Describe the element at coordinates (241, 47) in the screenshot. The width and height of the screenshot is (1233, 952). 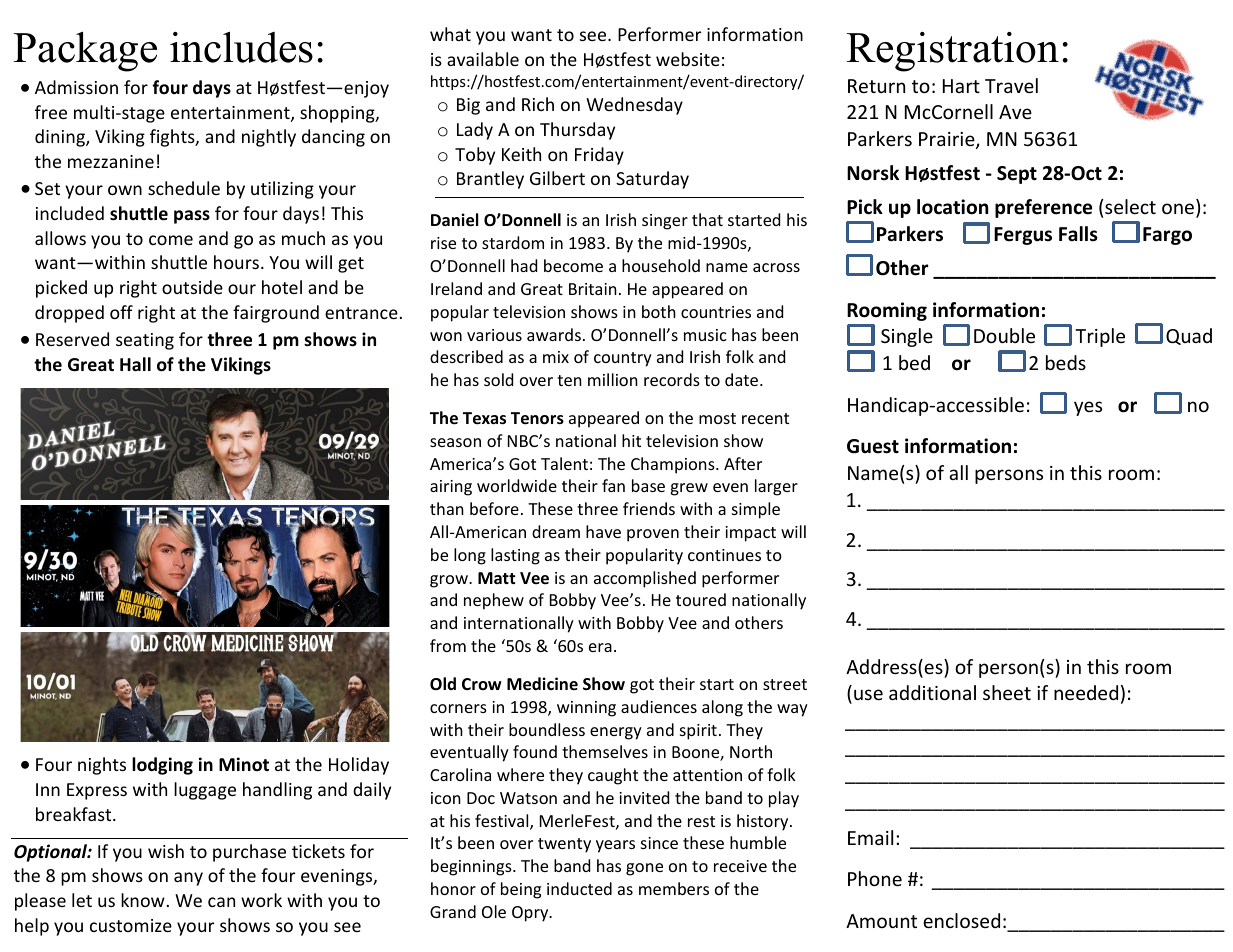
I see `includes` at that location.
